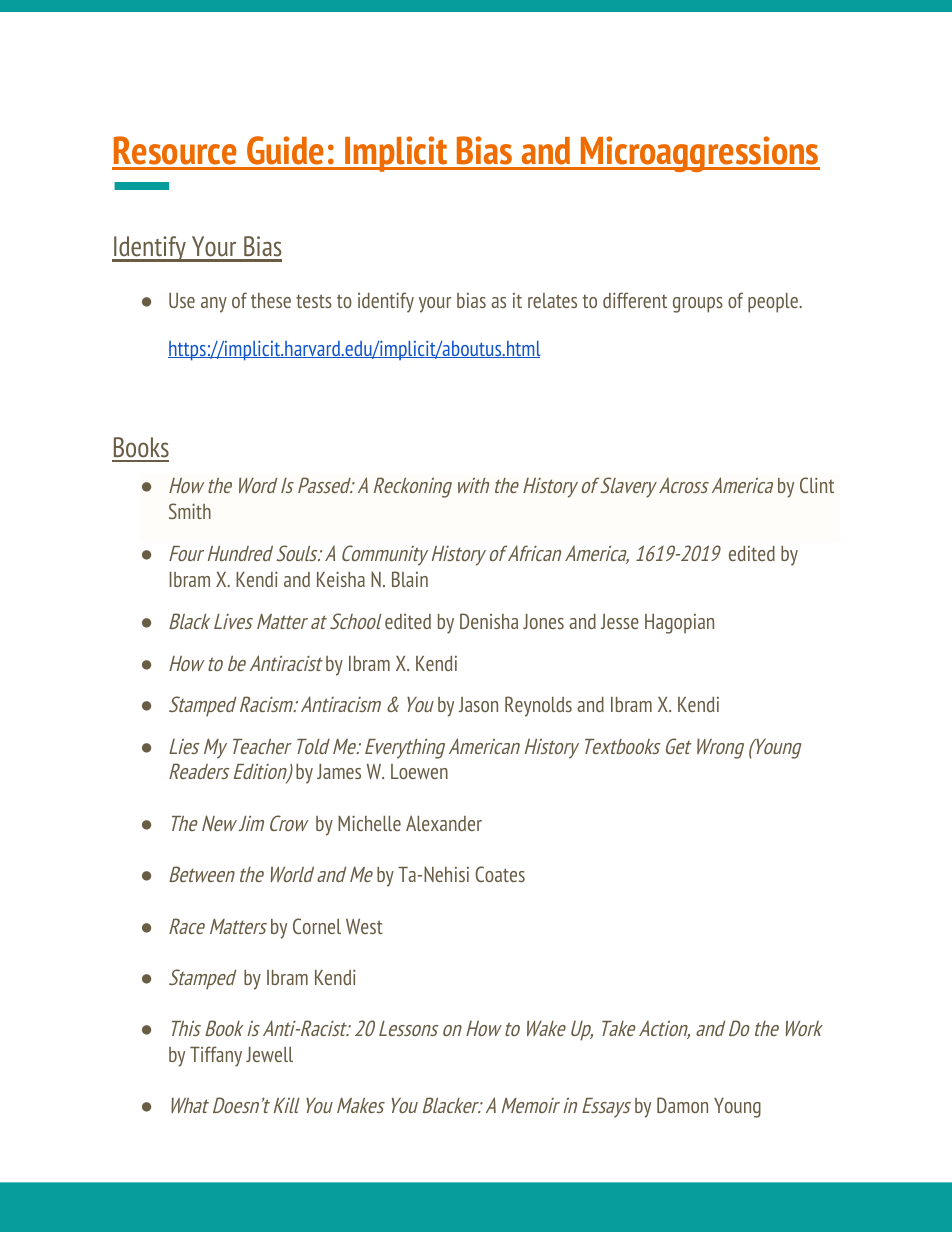 Image resolution: width=952 pixels, height=1233 pixels. I want to click on Jewell, so click(269, 1054).
